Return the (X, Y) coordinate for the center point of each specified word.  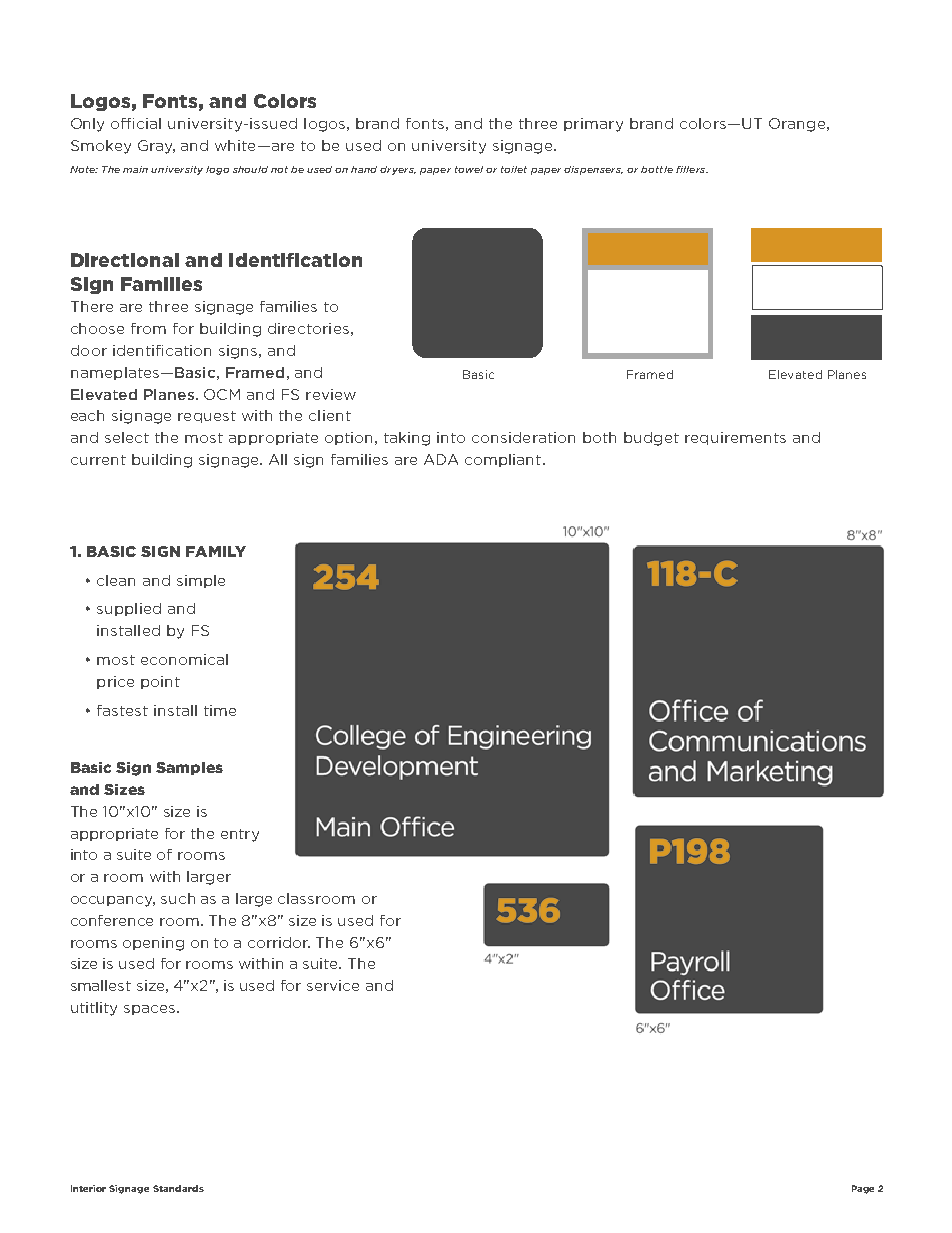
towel (469, 169)
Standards (178, 1188)
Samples (189, 768)
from (148, 328)
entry (240, 835)
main (135, 169)
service (333, 985)
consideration (523, 437)
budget (651, 439)
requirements (735, 438)
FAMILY (216, 551)
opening (153, 944)
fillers (692, 169)
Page (863, 1189)
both (599, 437)
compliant (503, 460)
